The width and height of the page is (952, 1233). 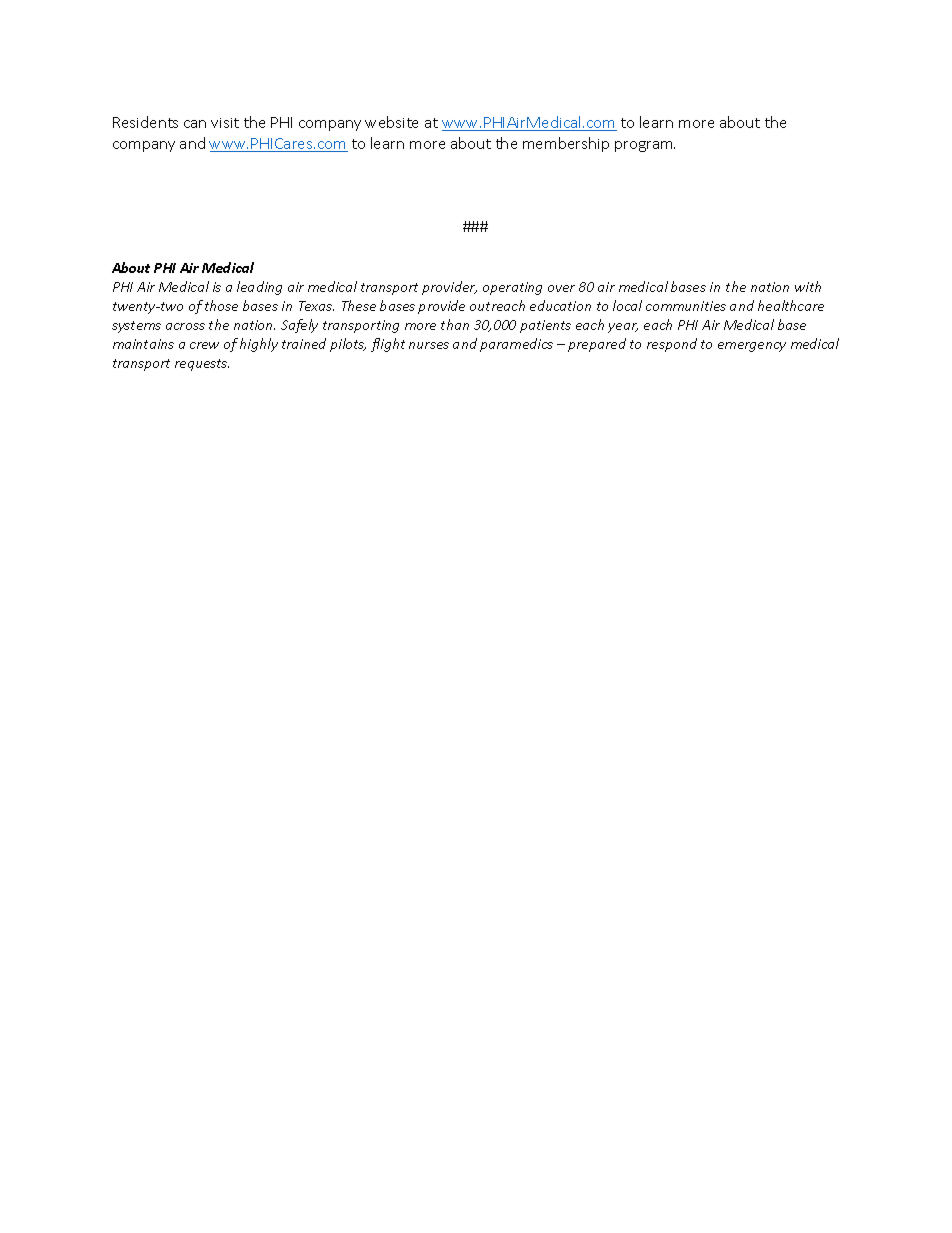 What do you see at coordinates (202, 365) in the page?
I see `requests` at bounding box center [202, 365].
